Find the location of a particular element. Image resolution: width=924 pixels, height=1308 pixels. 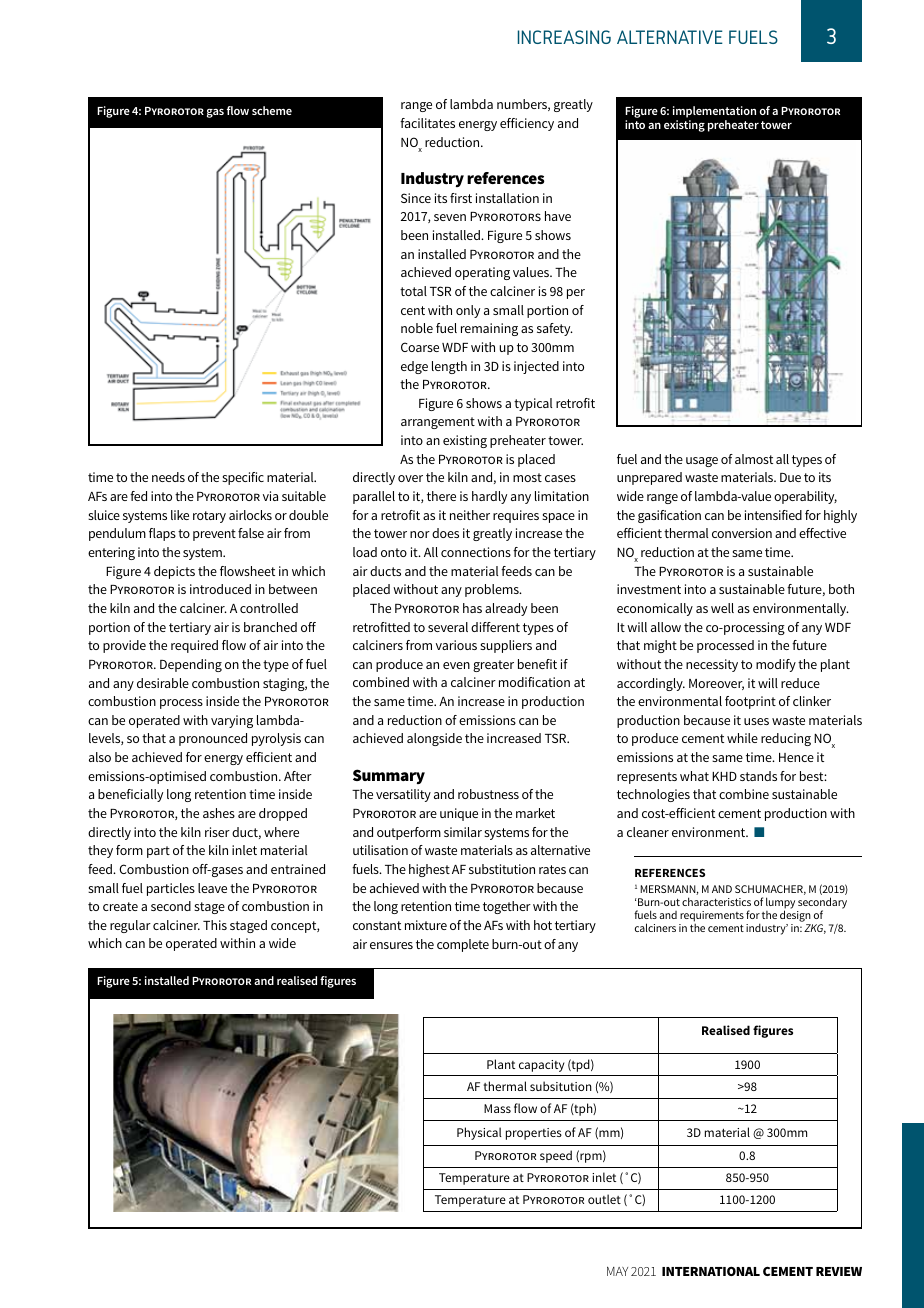

similar is located at coordinates (463, 832).
